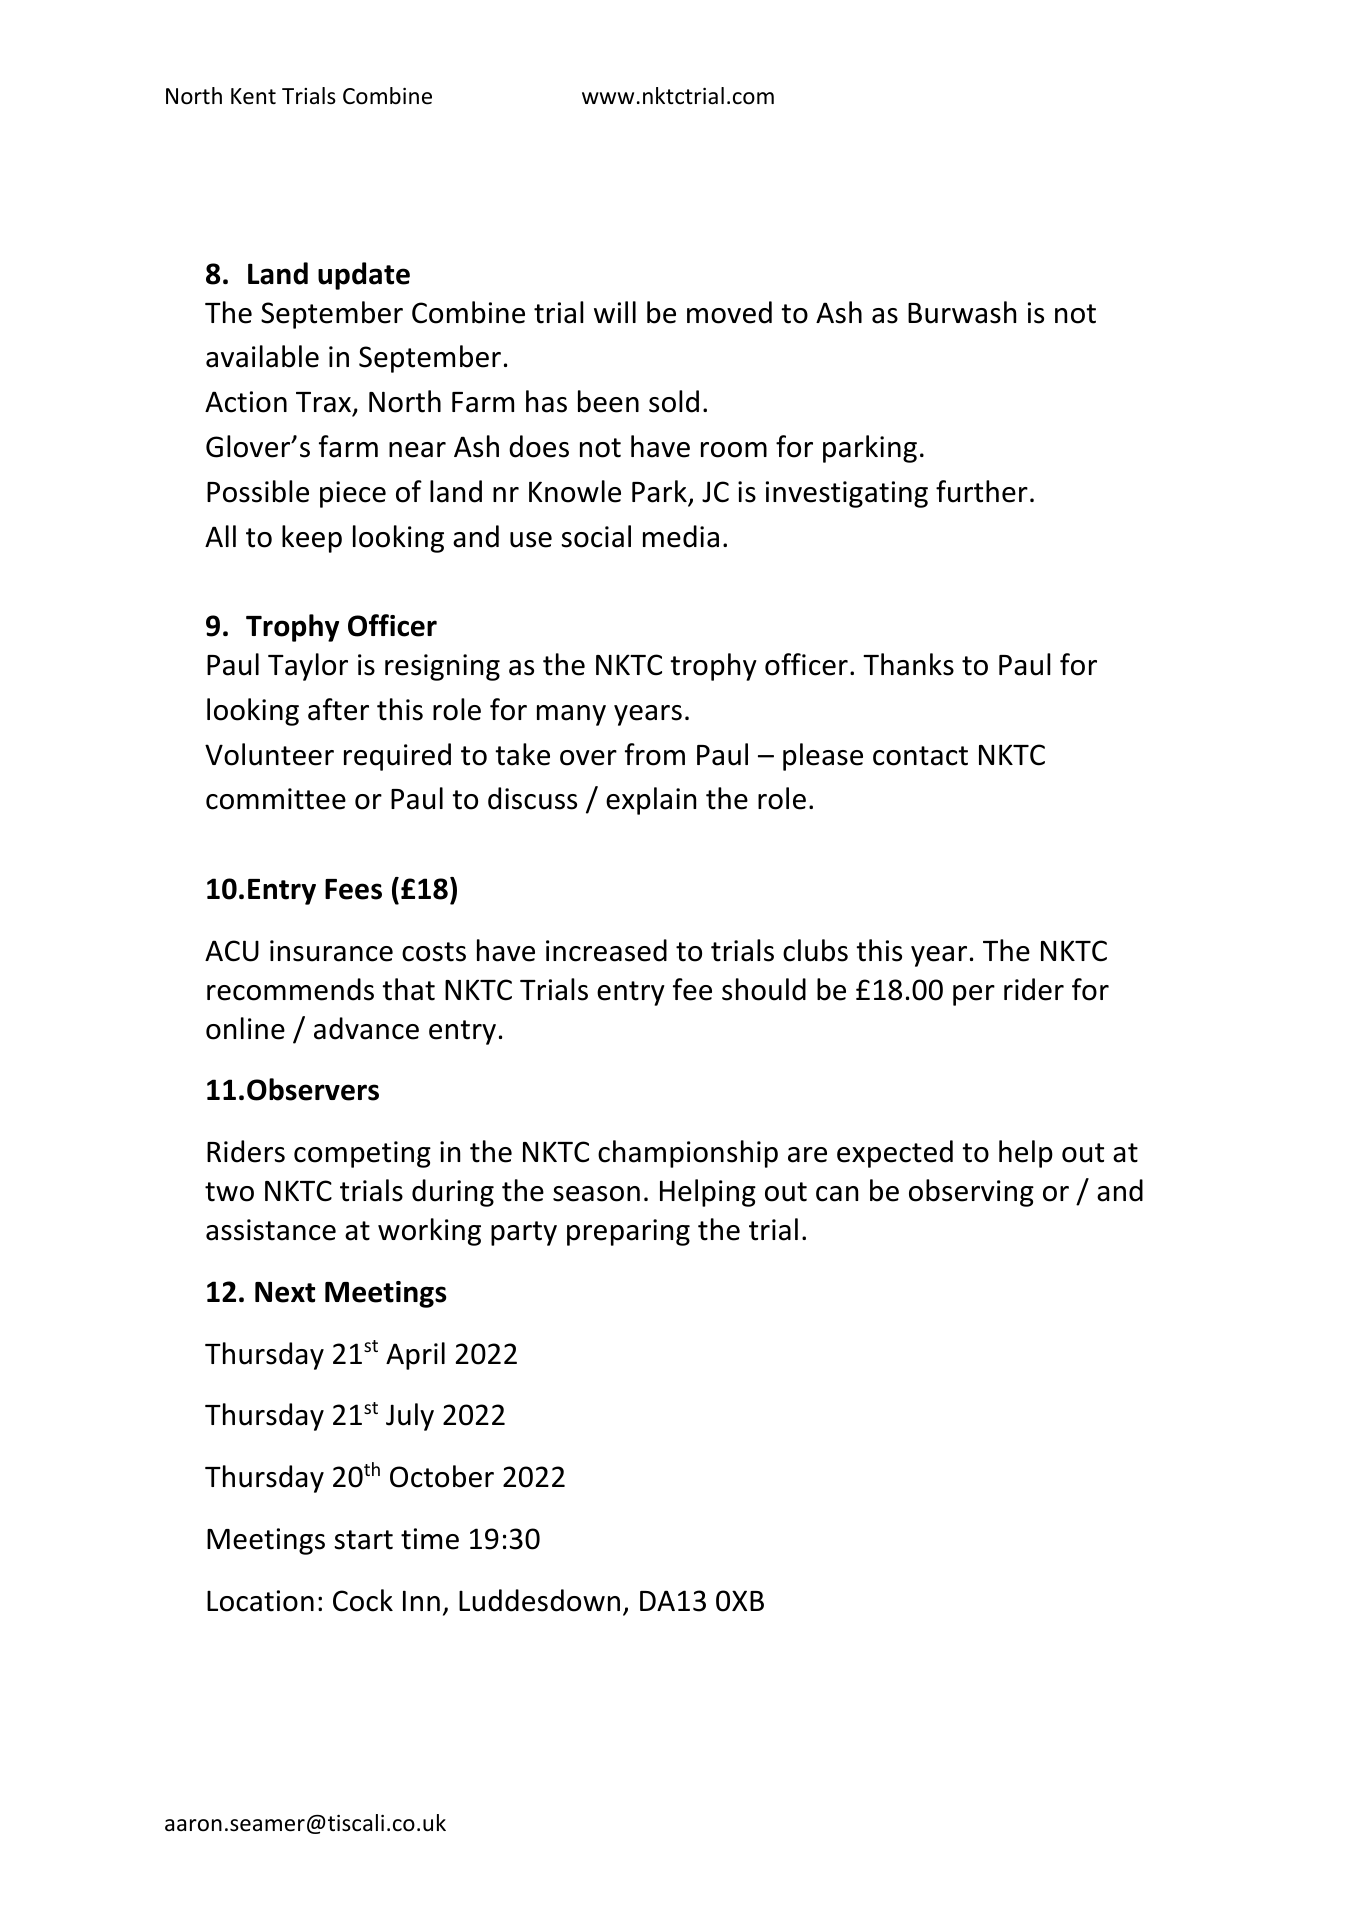 The width and height of the screenshot is (1357, 1919). What do you see at coordinates (285, 1292) in the screenshot?
I see `Next` at bounding box center [285, 1292].
